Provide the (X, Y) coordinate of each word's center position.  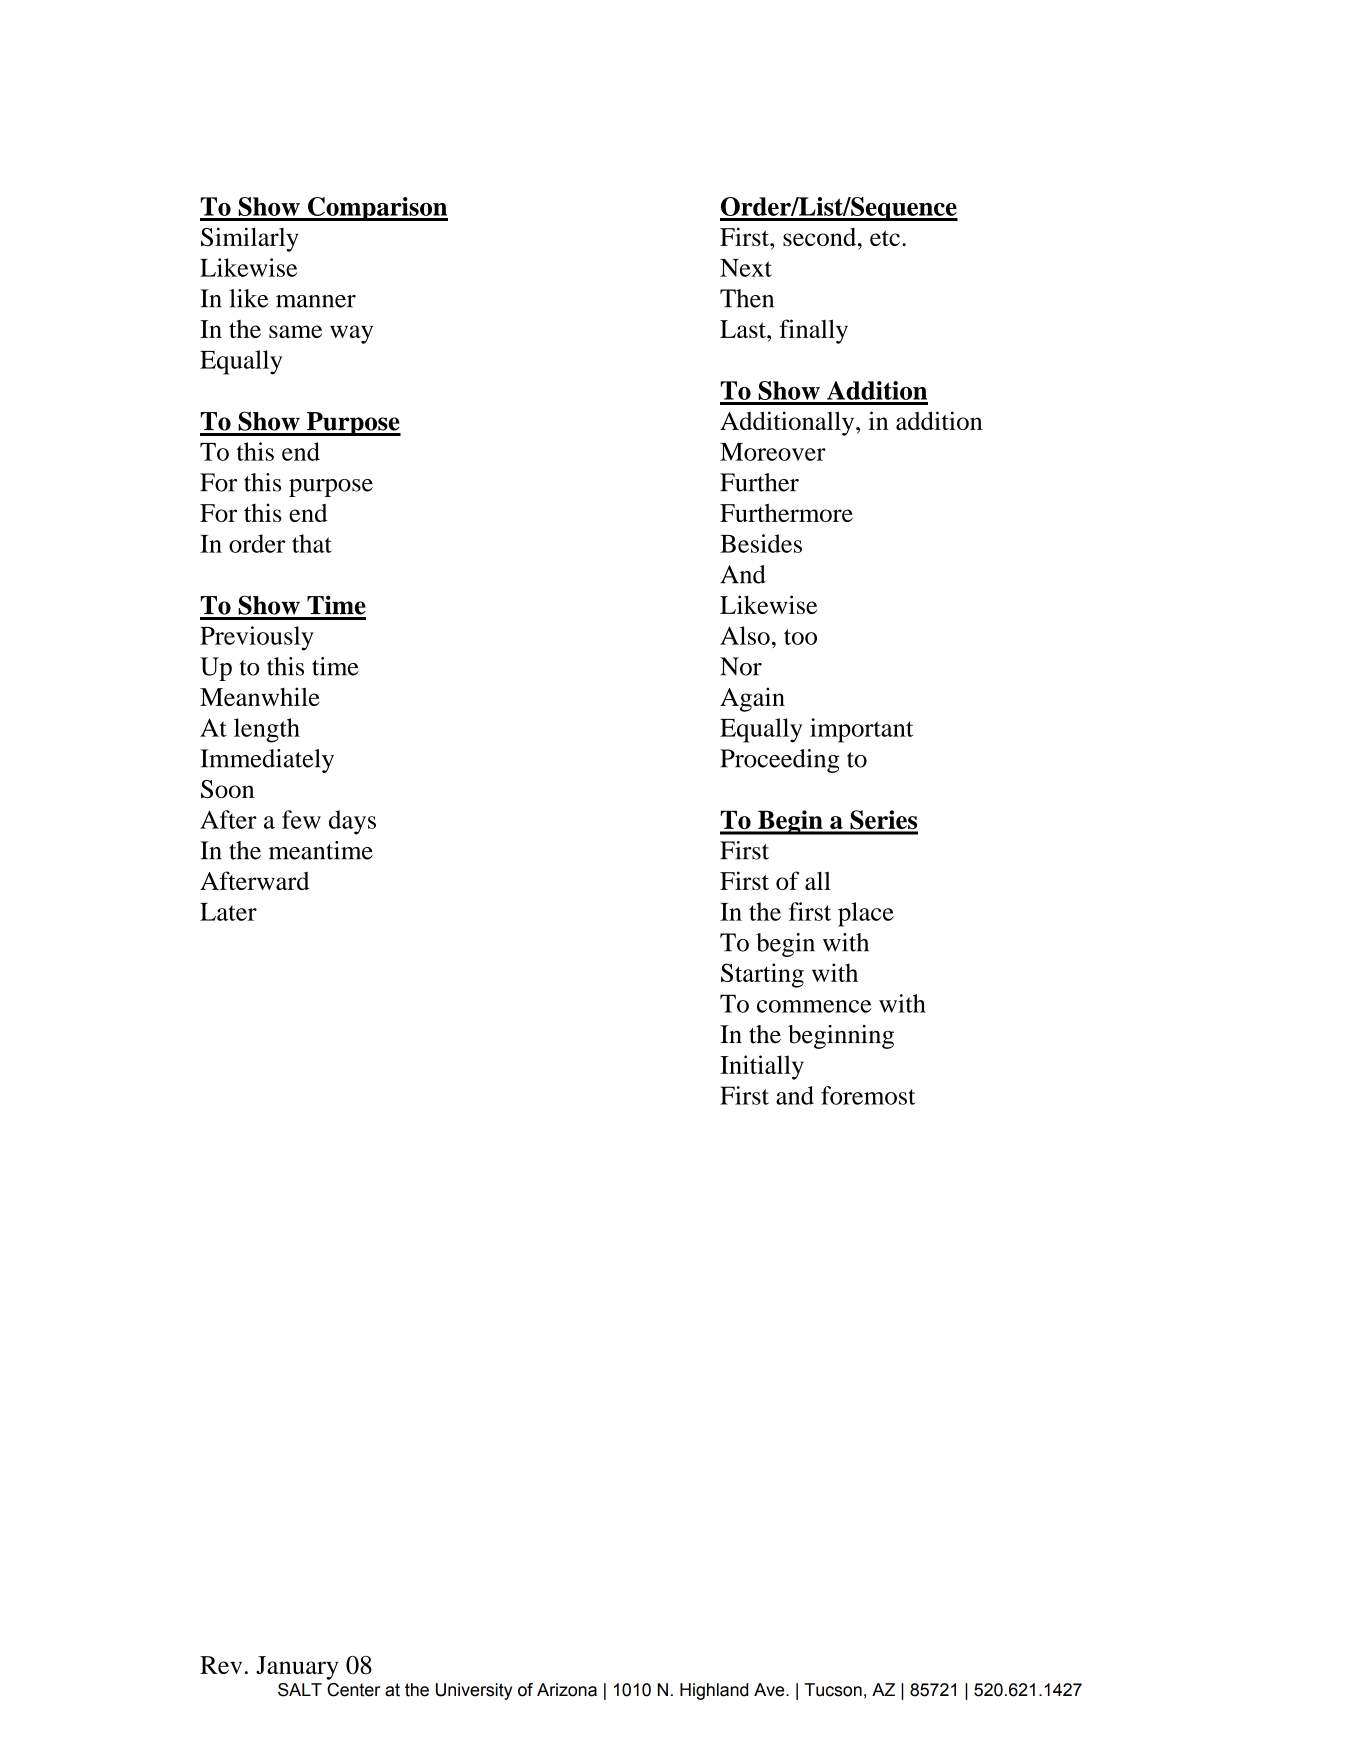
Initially (762, 1067)
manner (316, 301)
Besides (761, 543)
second (821, 237)
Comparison (377, 209)
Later (228, 912)
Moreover (773, 452)
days (352, 822)
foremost (868, 1095)
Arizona (567, 1690)
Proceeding (780, 761)
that (312, 543)
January (297, 1668)
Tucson (833, 1690)
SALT (300, 1690)
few (301, 819)
